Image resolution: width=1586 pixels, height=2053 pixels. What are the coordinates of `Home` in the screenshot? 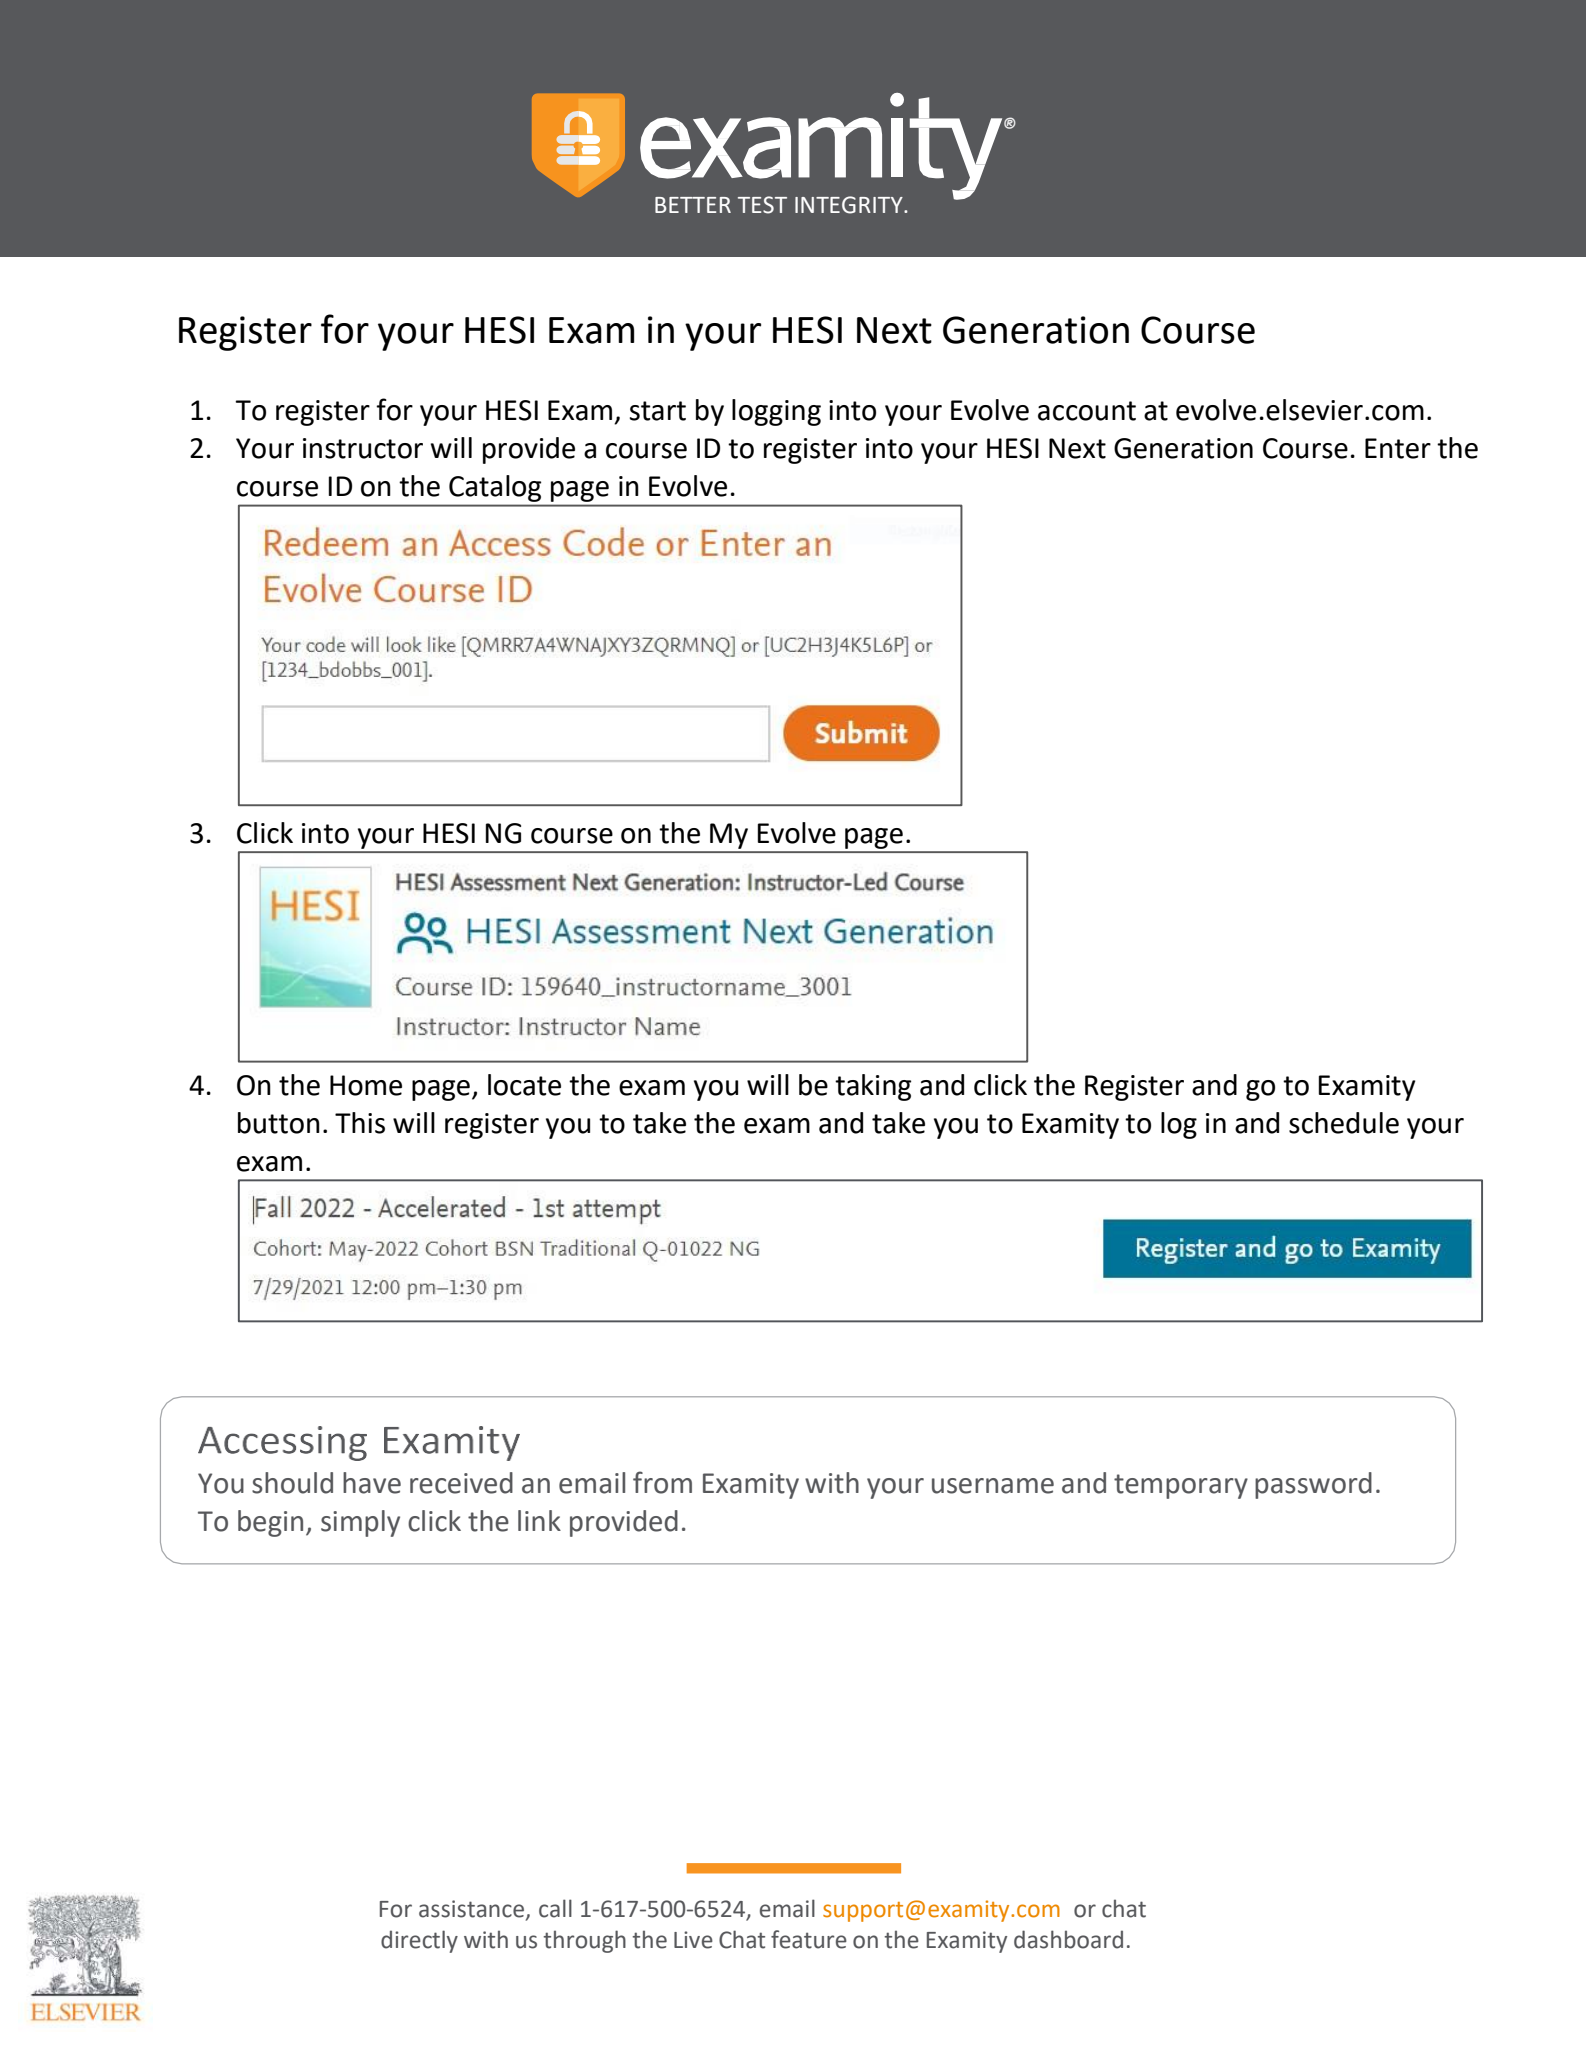 It's located at (366, 1085).
